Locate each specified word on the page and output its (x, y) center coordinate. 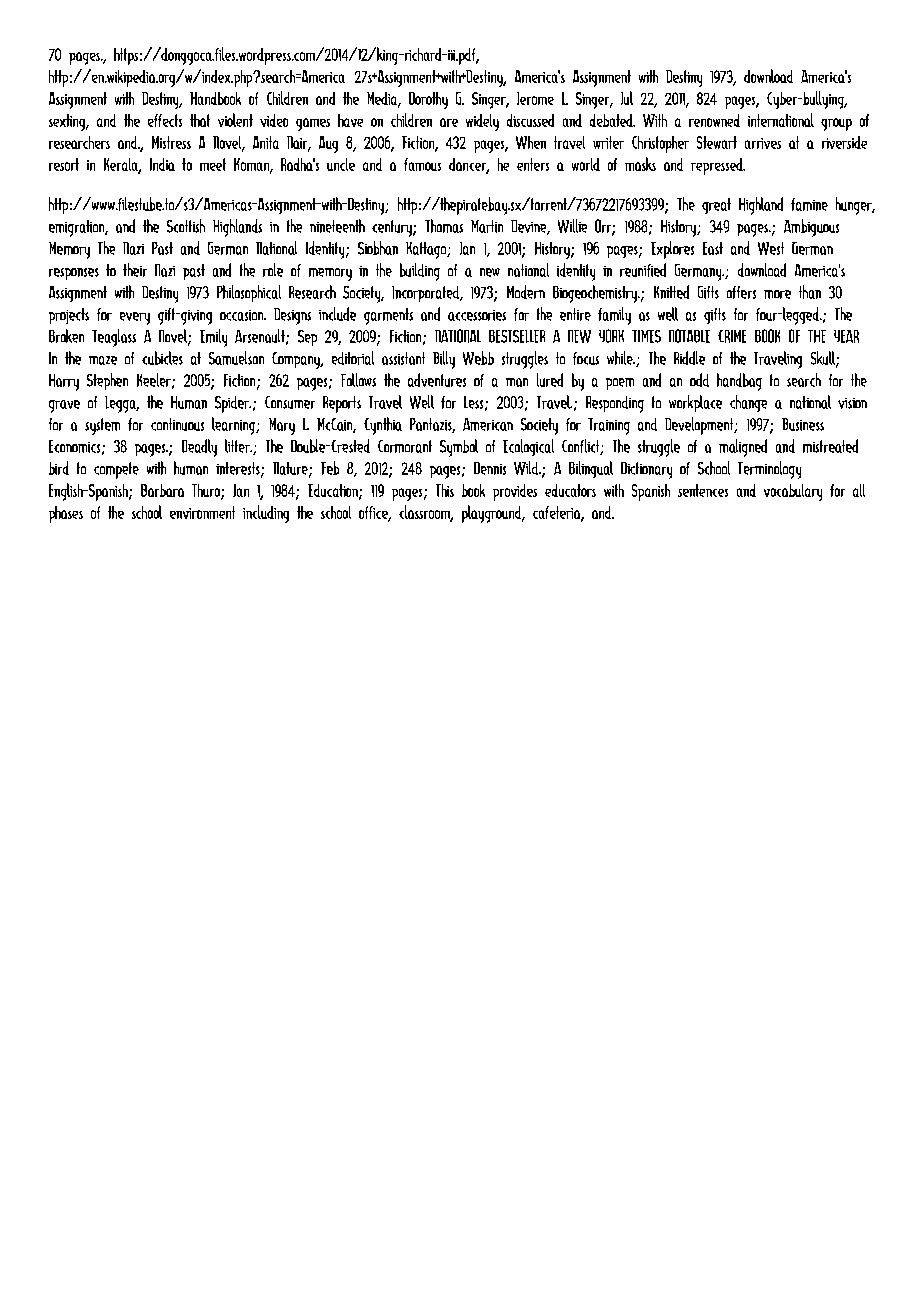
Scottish (186, 226)
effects (165, 120)
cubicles (162, 358)
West (771, 248)
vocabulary (793, 492)
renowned (714, 120)
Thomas (444, 226)
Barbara (162, 490)
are (449, 122)
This (445, 490)
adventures (437, 380)
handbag (739, 382)
